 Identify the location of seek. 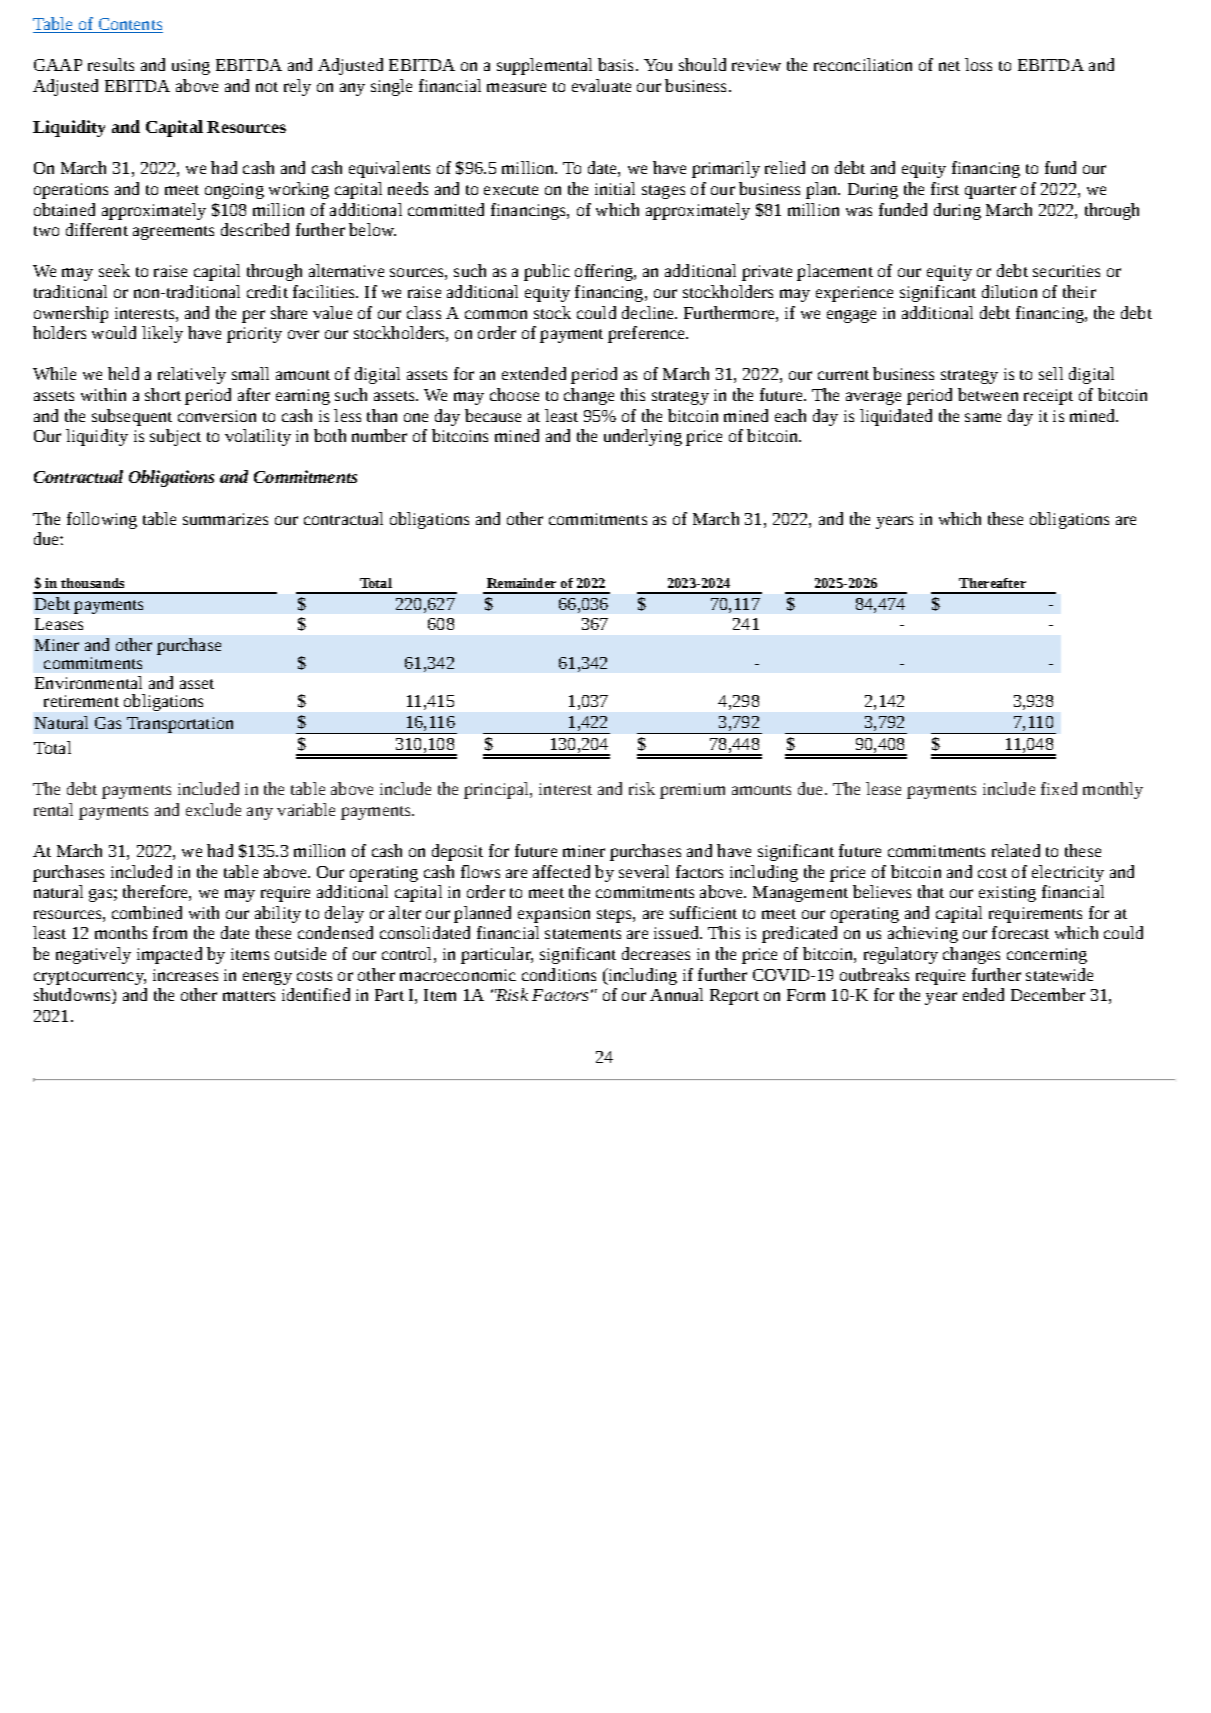
(114, 270).
